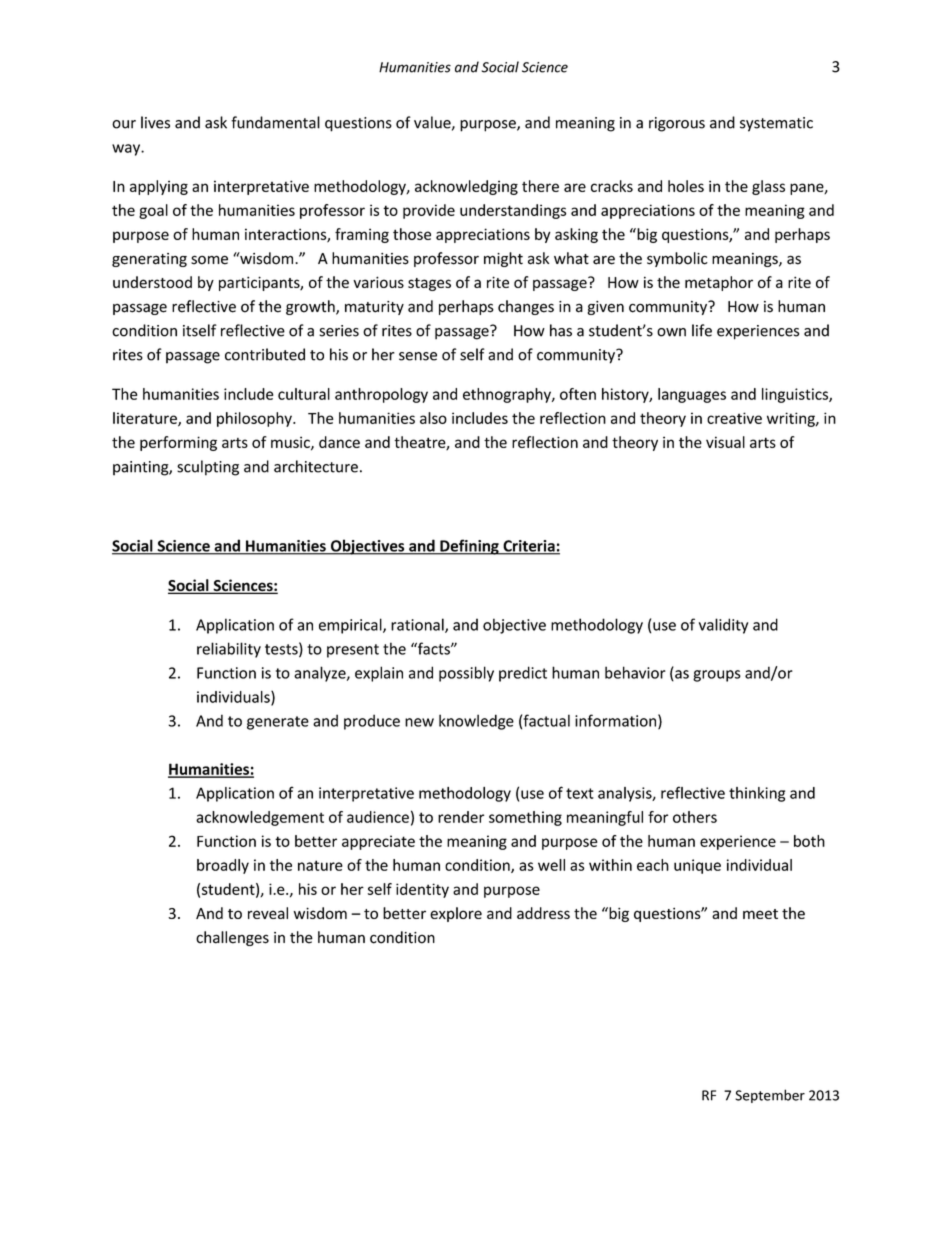 The width and height of the screenshot is (952, 1233). I want to click on languages, so click(692, 395).
